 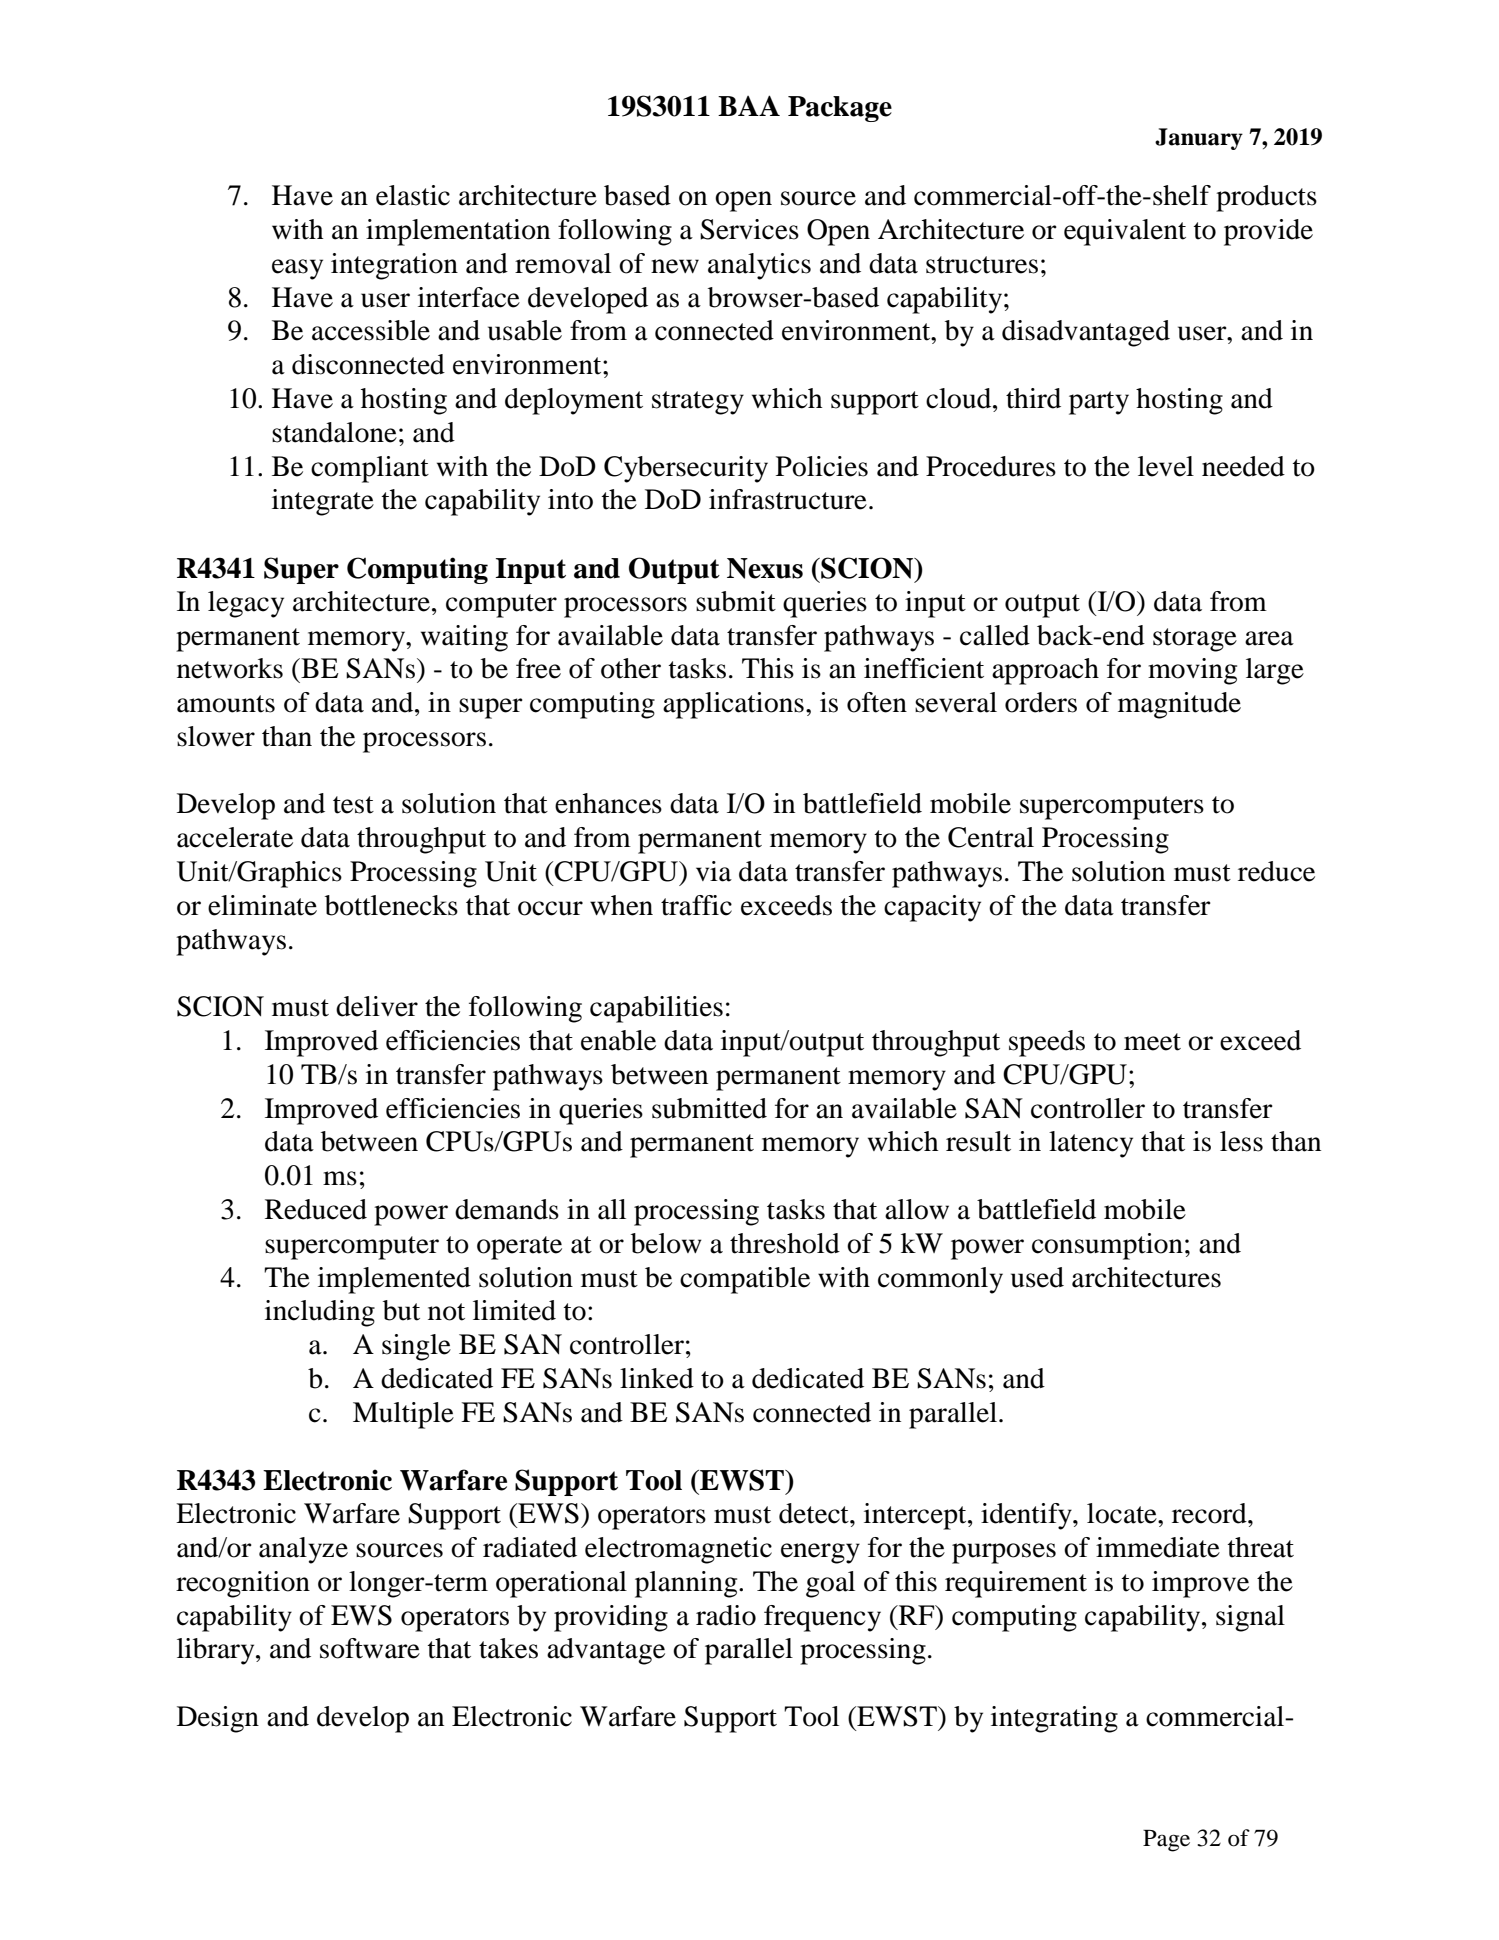 I want to click on meet, so click(x=1152, y=1042).
